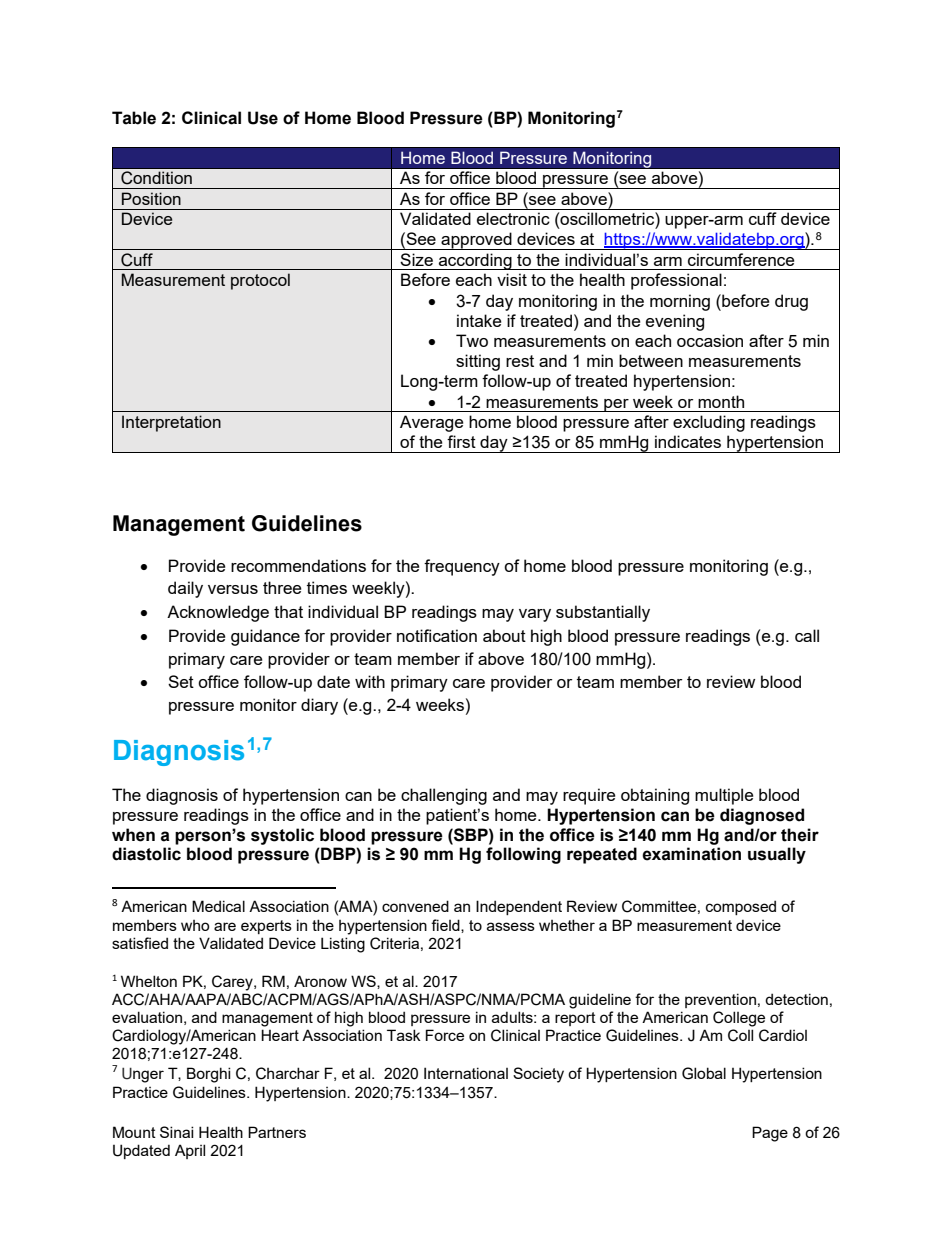 This image has height=1233, width=952. What do you see at coordinates (171, 423) in the image?
I see `Interpretation` at bounding box center [171, 423].
